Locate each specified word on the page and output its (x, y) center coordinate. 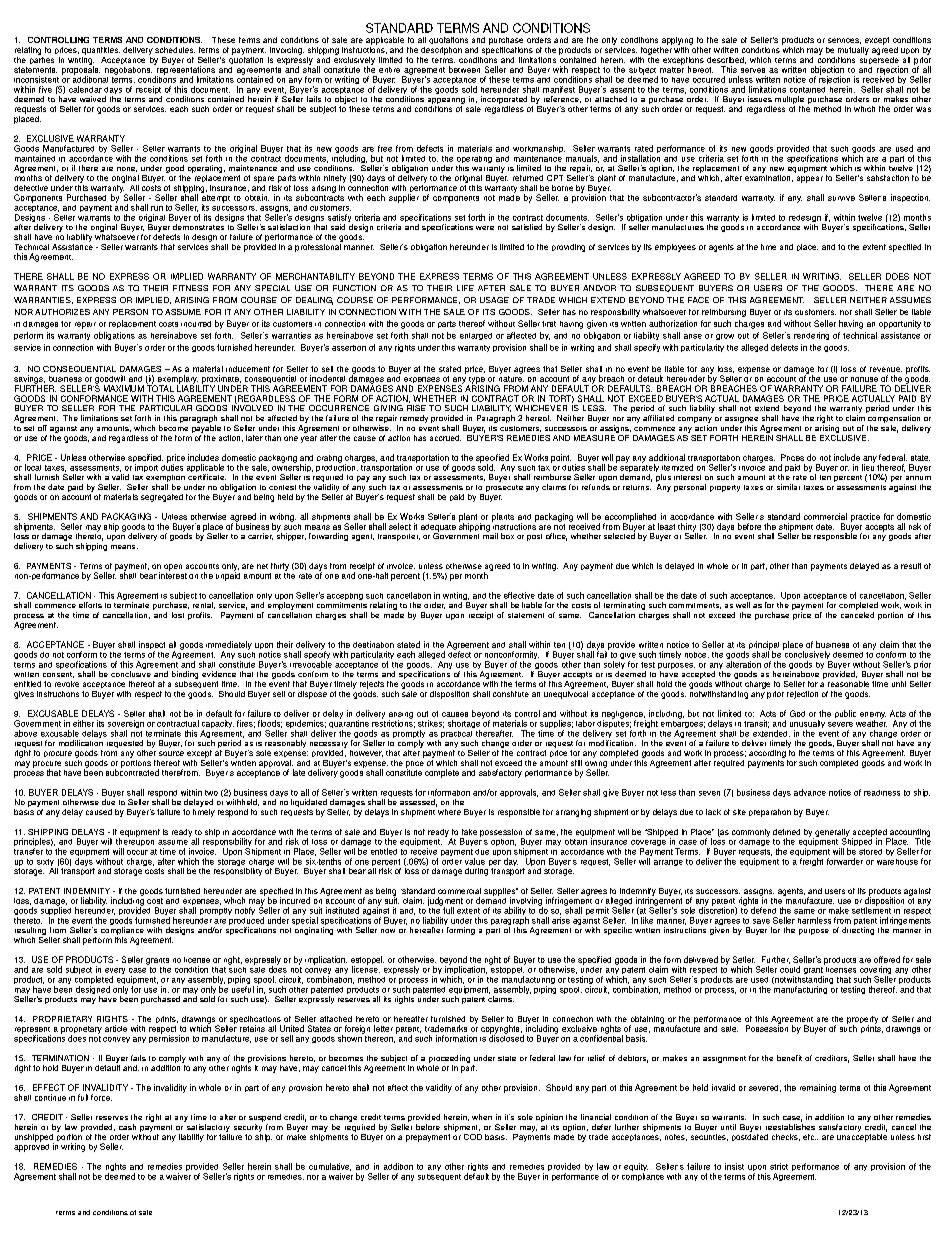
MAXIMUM (124, 388)
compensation (894, 420)
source (171, 753)
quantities (101, 51)
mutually (853, 51)
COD (473, 1137)
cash (127, 1127)
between (464, 69)
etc (809, 1137)
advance (810, 792)
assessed (418, 803)
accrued (445, 438)
